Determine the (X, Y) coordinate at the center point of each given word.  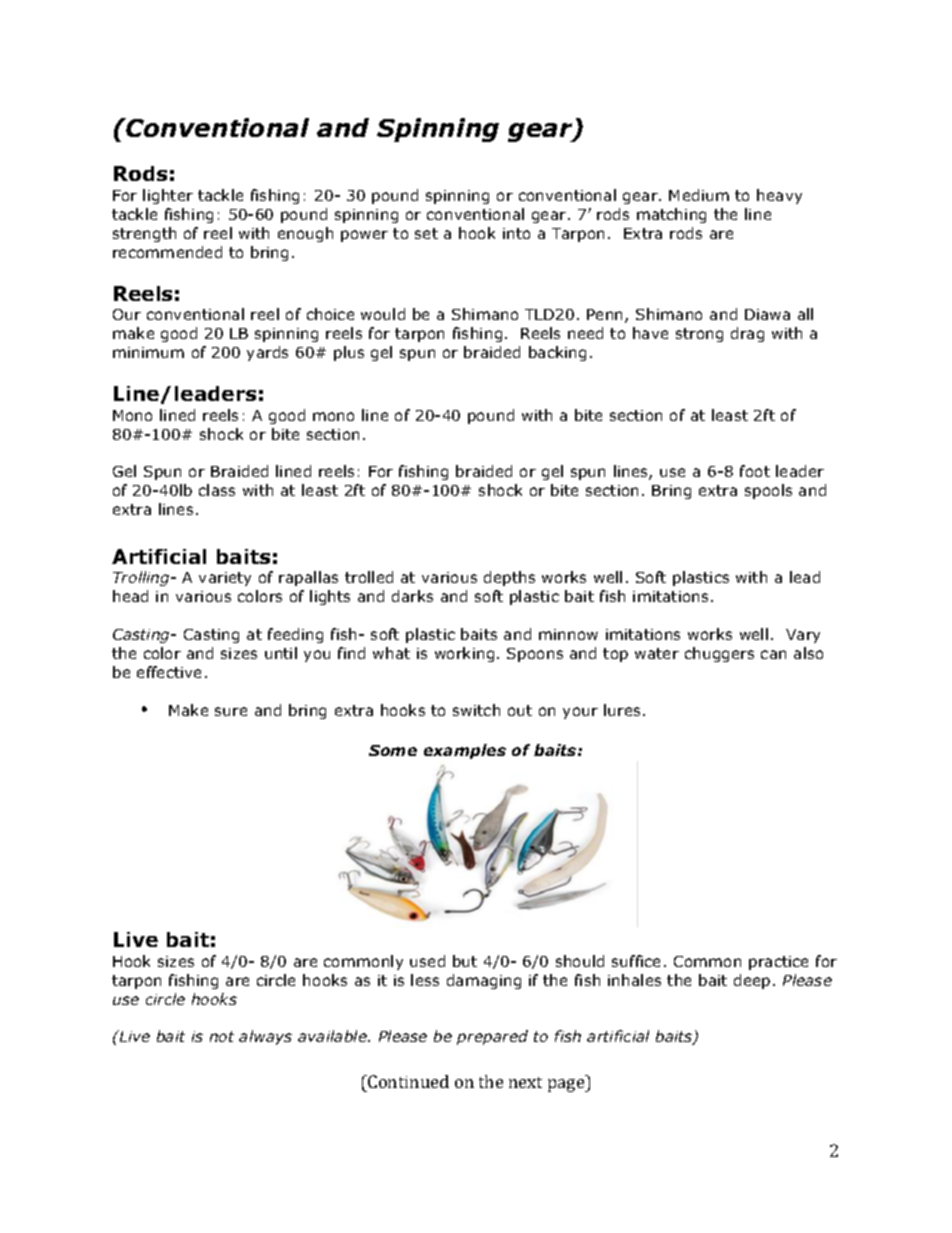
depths (509, 578)
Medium (699, 195)
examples (465, 751)
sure (231, 711)
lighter (168, 196)
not (222, 1036)
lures (622, 710)
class (217, 490)
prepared (492, 1037)
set (426, 233)
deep (752, 981)
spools (768, 491)
